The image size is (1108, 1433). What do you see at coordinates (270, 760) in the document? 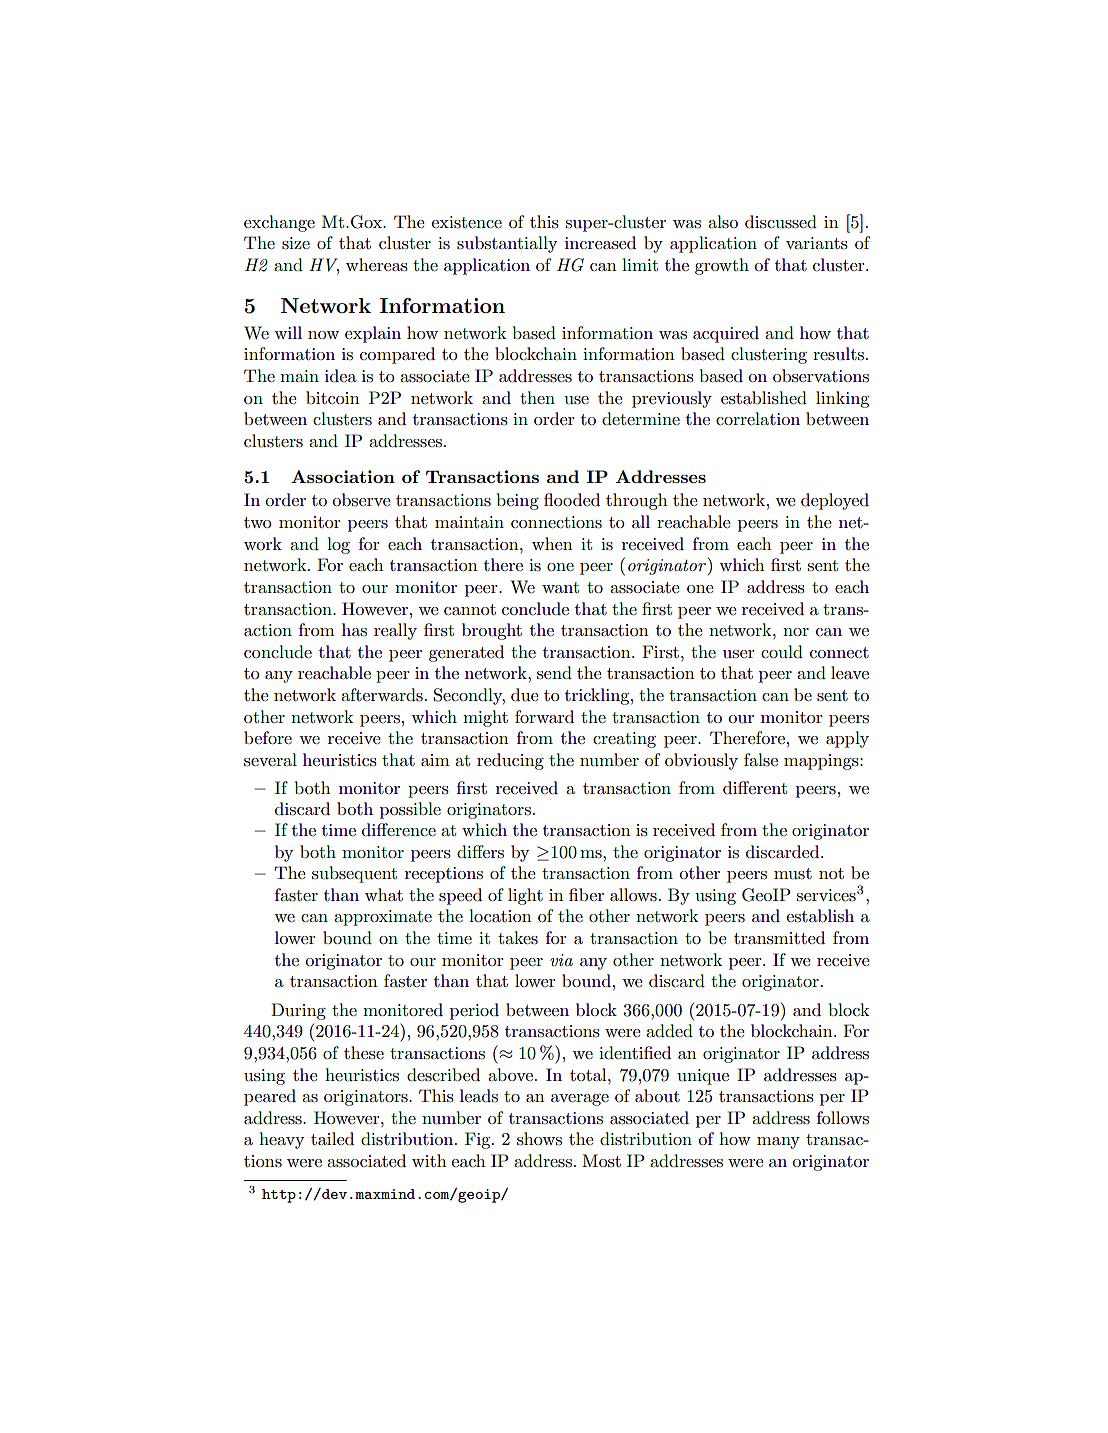
I see `several` at bounding box center [270, 760].
